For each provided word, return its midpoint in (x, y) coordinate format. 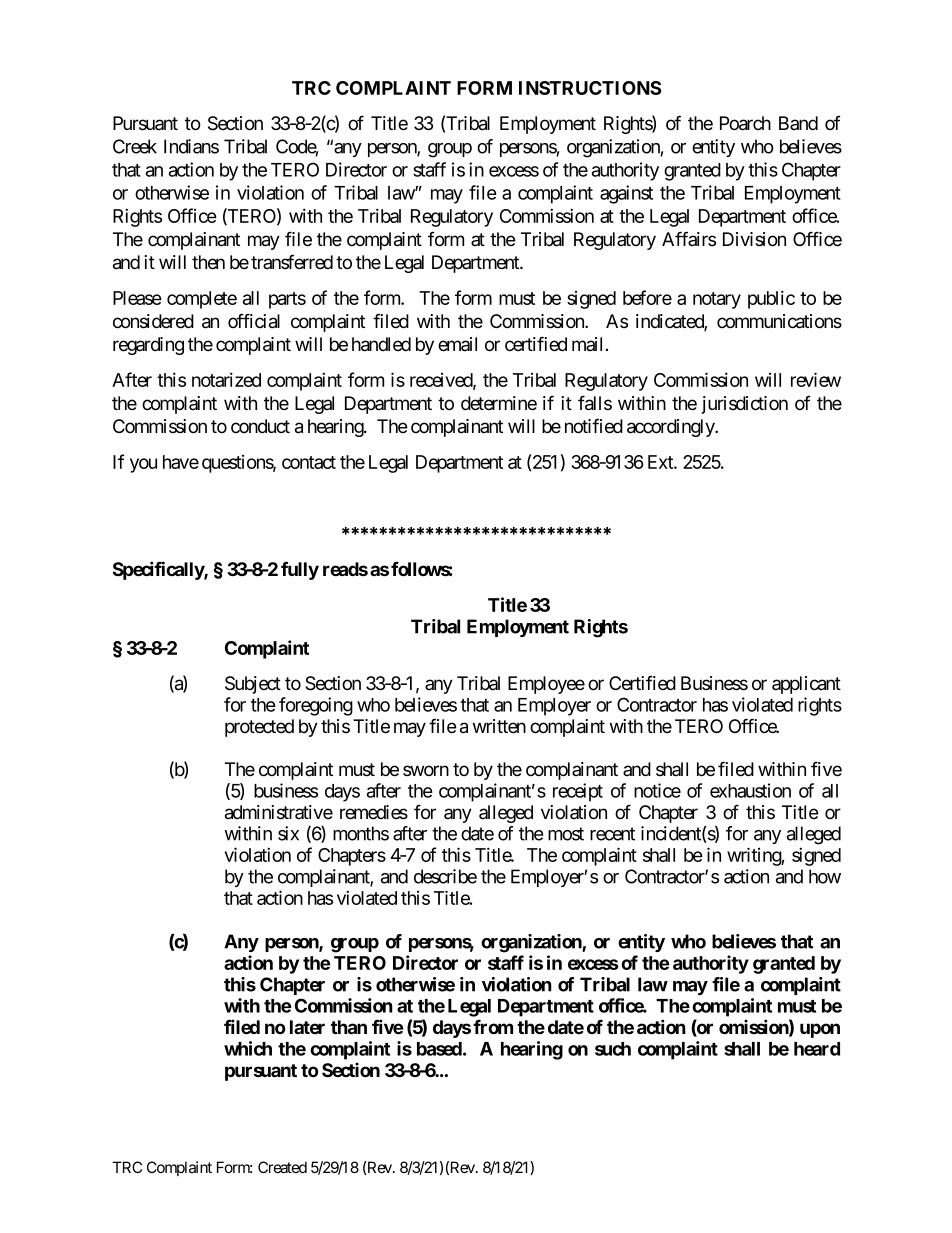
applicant (806, 685)
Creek (135, 146)
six (288, 833)
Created (282, 1167)
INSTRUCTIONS (590, 88)
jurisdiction (744, 405)
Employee (546, 685)
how (825, 876)
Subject (253, 685)
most (566, 834)
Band (798, 123)
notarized (226, 379)
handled (381, 344)
